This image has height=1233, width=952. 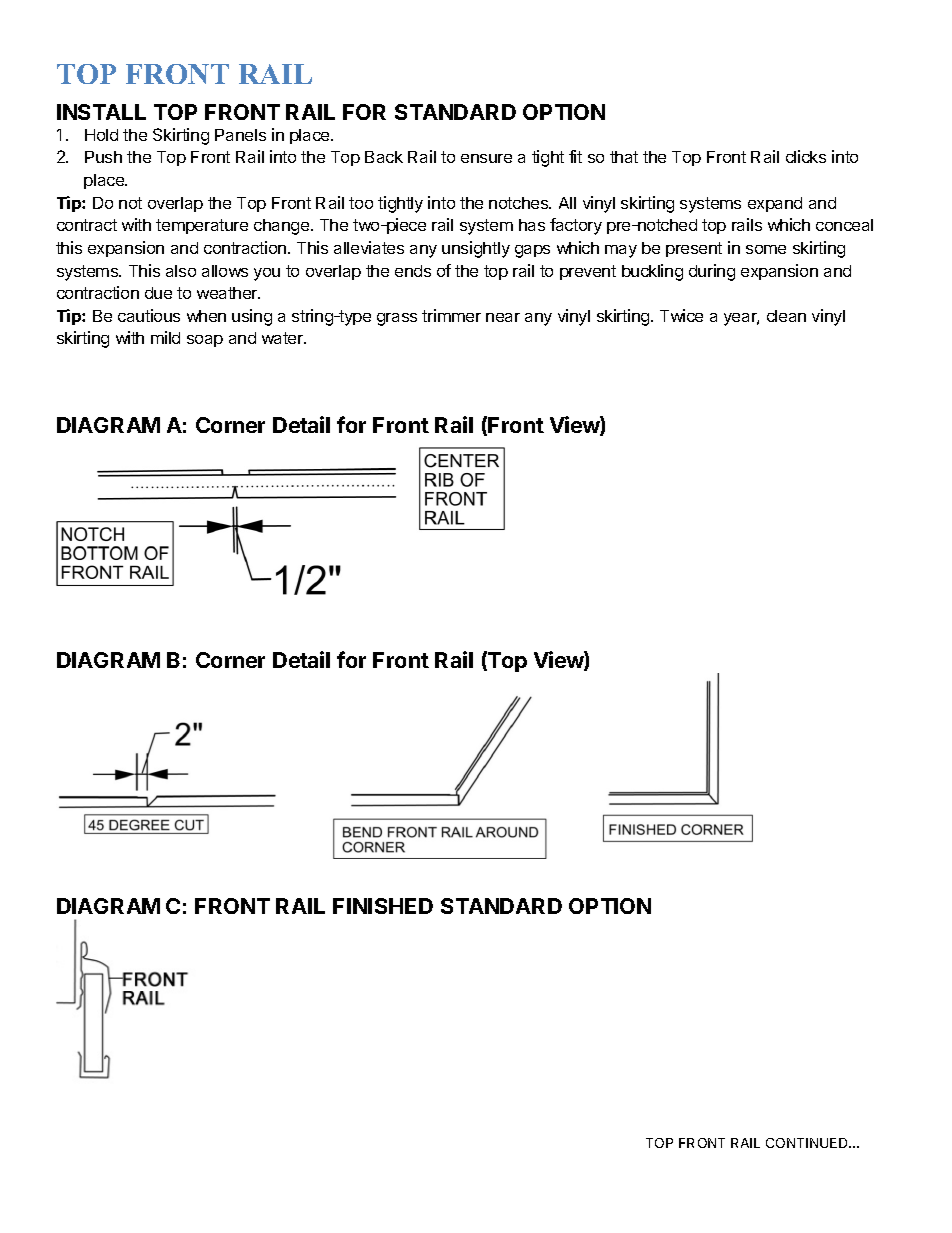 What do you see at coordinates (284, 338) in the image?
I see `water` at bounding box center [284, 338].
